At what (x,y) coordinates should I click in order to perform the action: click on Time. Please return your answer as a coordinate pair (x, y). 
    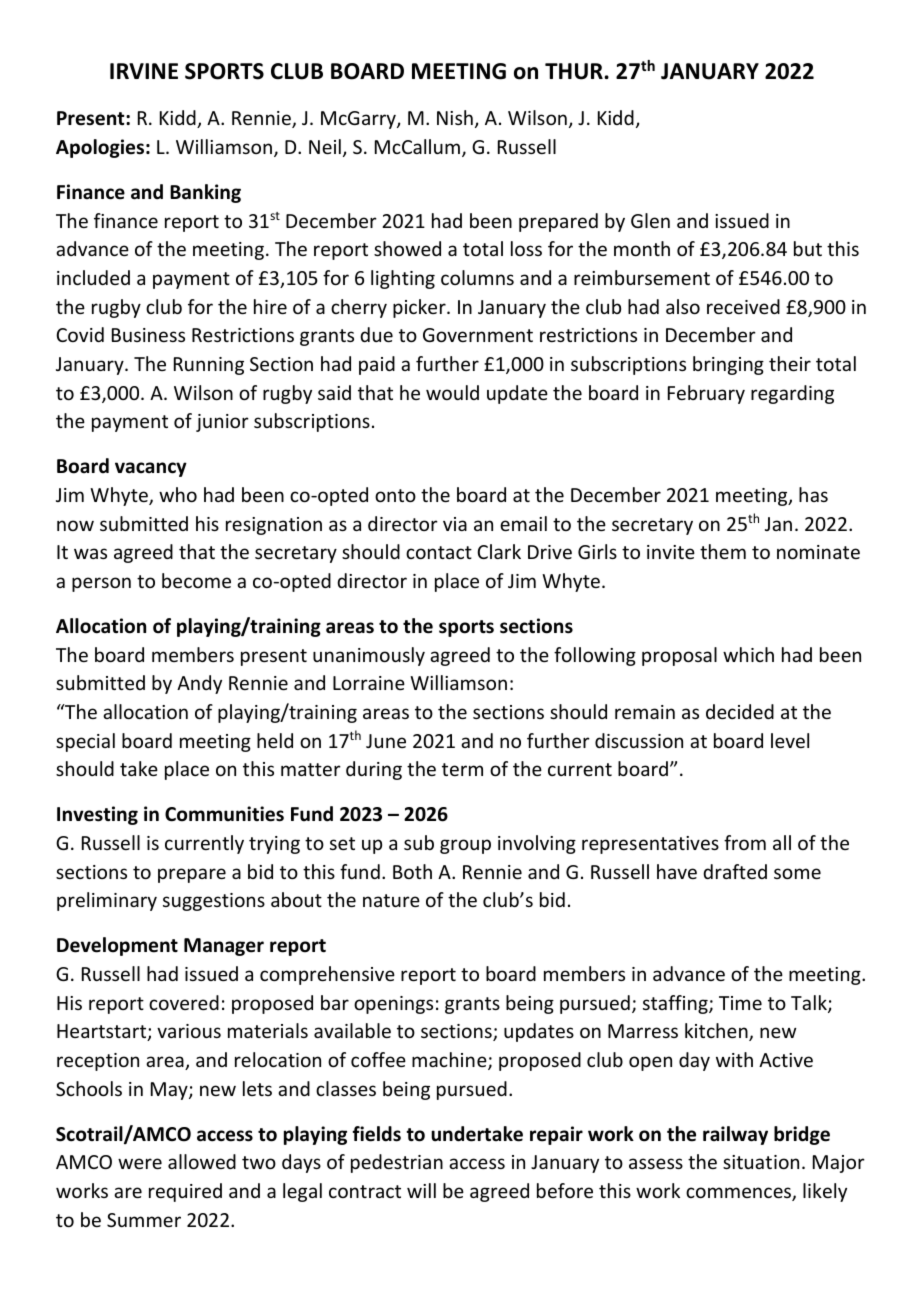
    Looking at the image, I should click on (740, 1003).
